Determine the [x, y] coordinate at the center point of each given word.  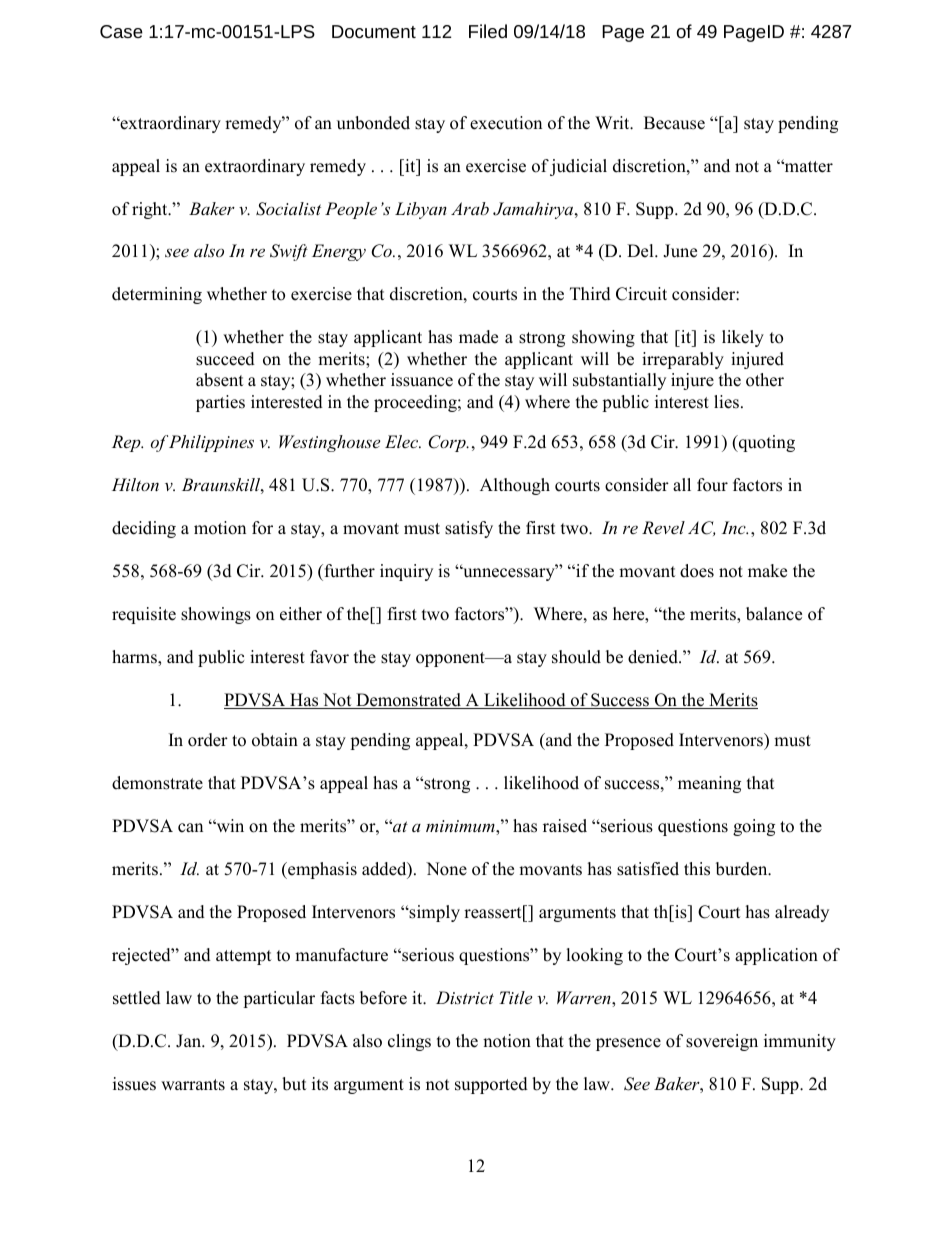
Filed [488, 31]
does [697, 571]
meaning [709, 784]
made [478, 337]
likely [743, 338]
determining [157, 295]
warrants [193, 1085]
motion [220, 528]
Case [121, 31]
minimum [461, 827]
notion [507, 1041]
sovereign [722, 1042]
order [208, 740]
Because [674, 123]
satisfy [469, 529]
